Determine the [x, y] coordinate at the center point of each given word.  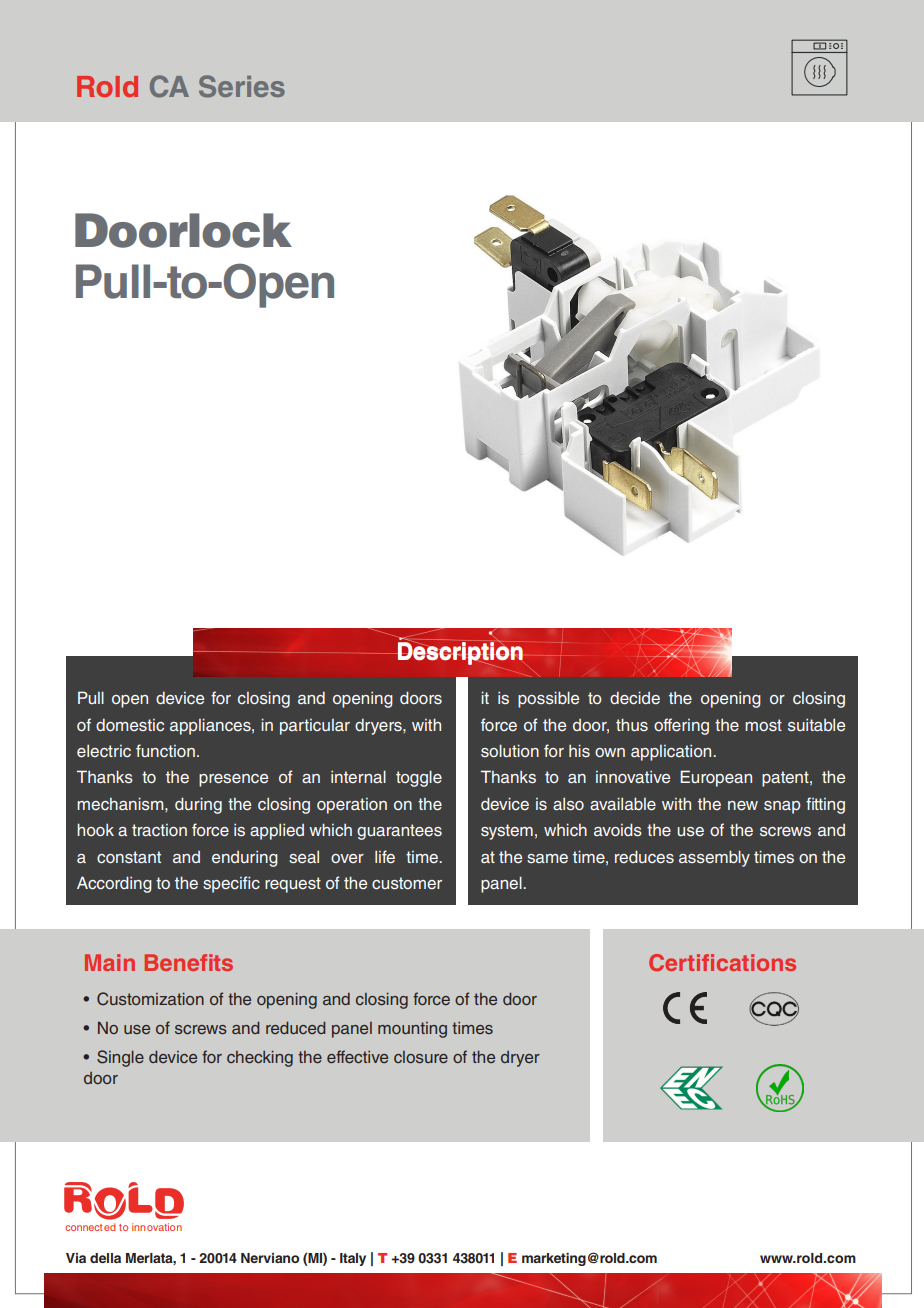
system [507, 832]
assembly [714, 858]
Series [242, 86]
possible [548, 699]
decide [635, 698]
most [763, 725]
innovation [157, 1227]
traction [159, 830]
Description [459, 653]
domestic [130, 724]
